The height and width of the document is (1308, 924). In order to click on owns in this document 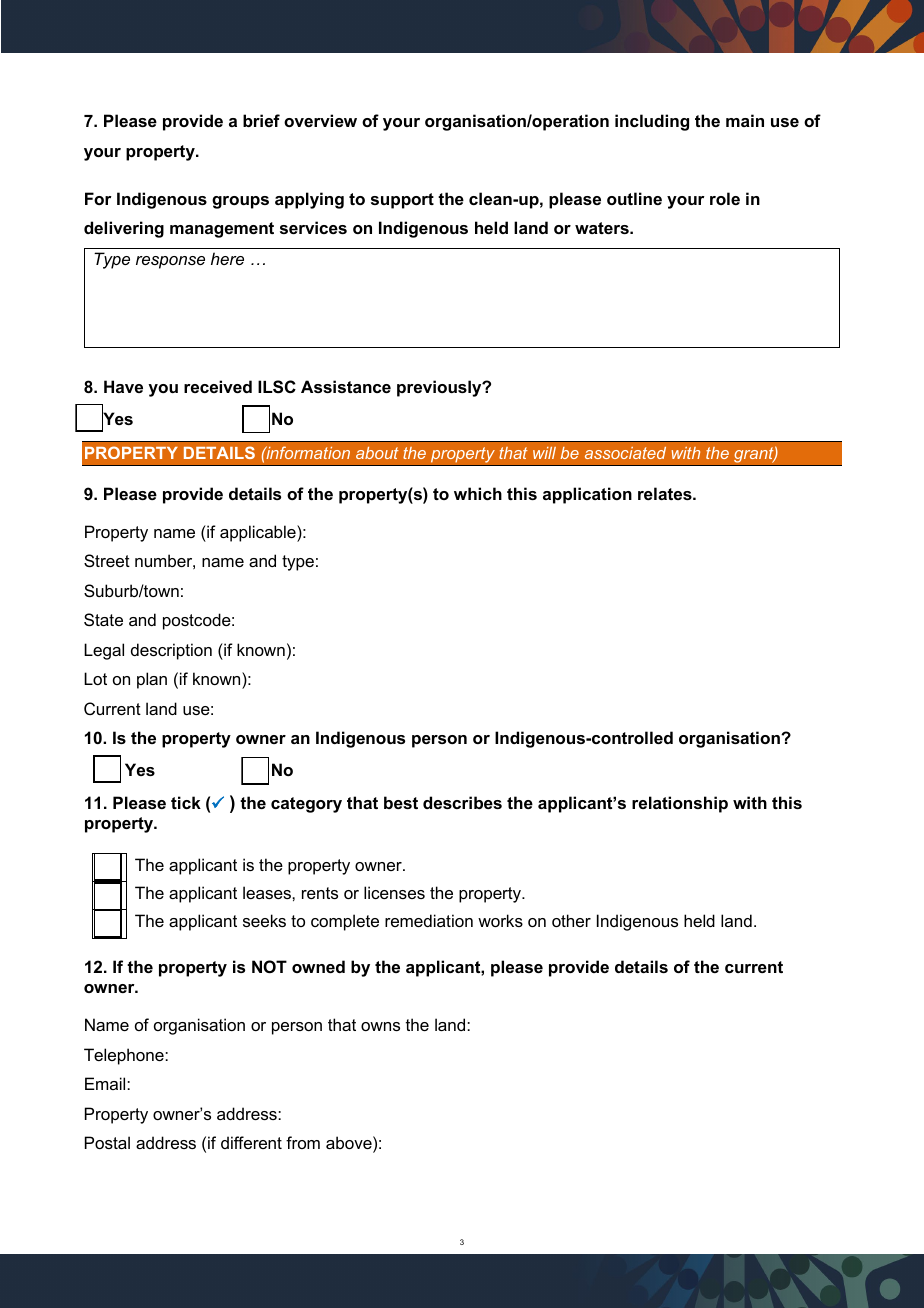, I will do `click(380, 1026)`.
